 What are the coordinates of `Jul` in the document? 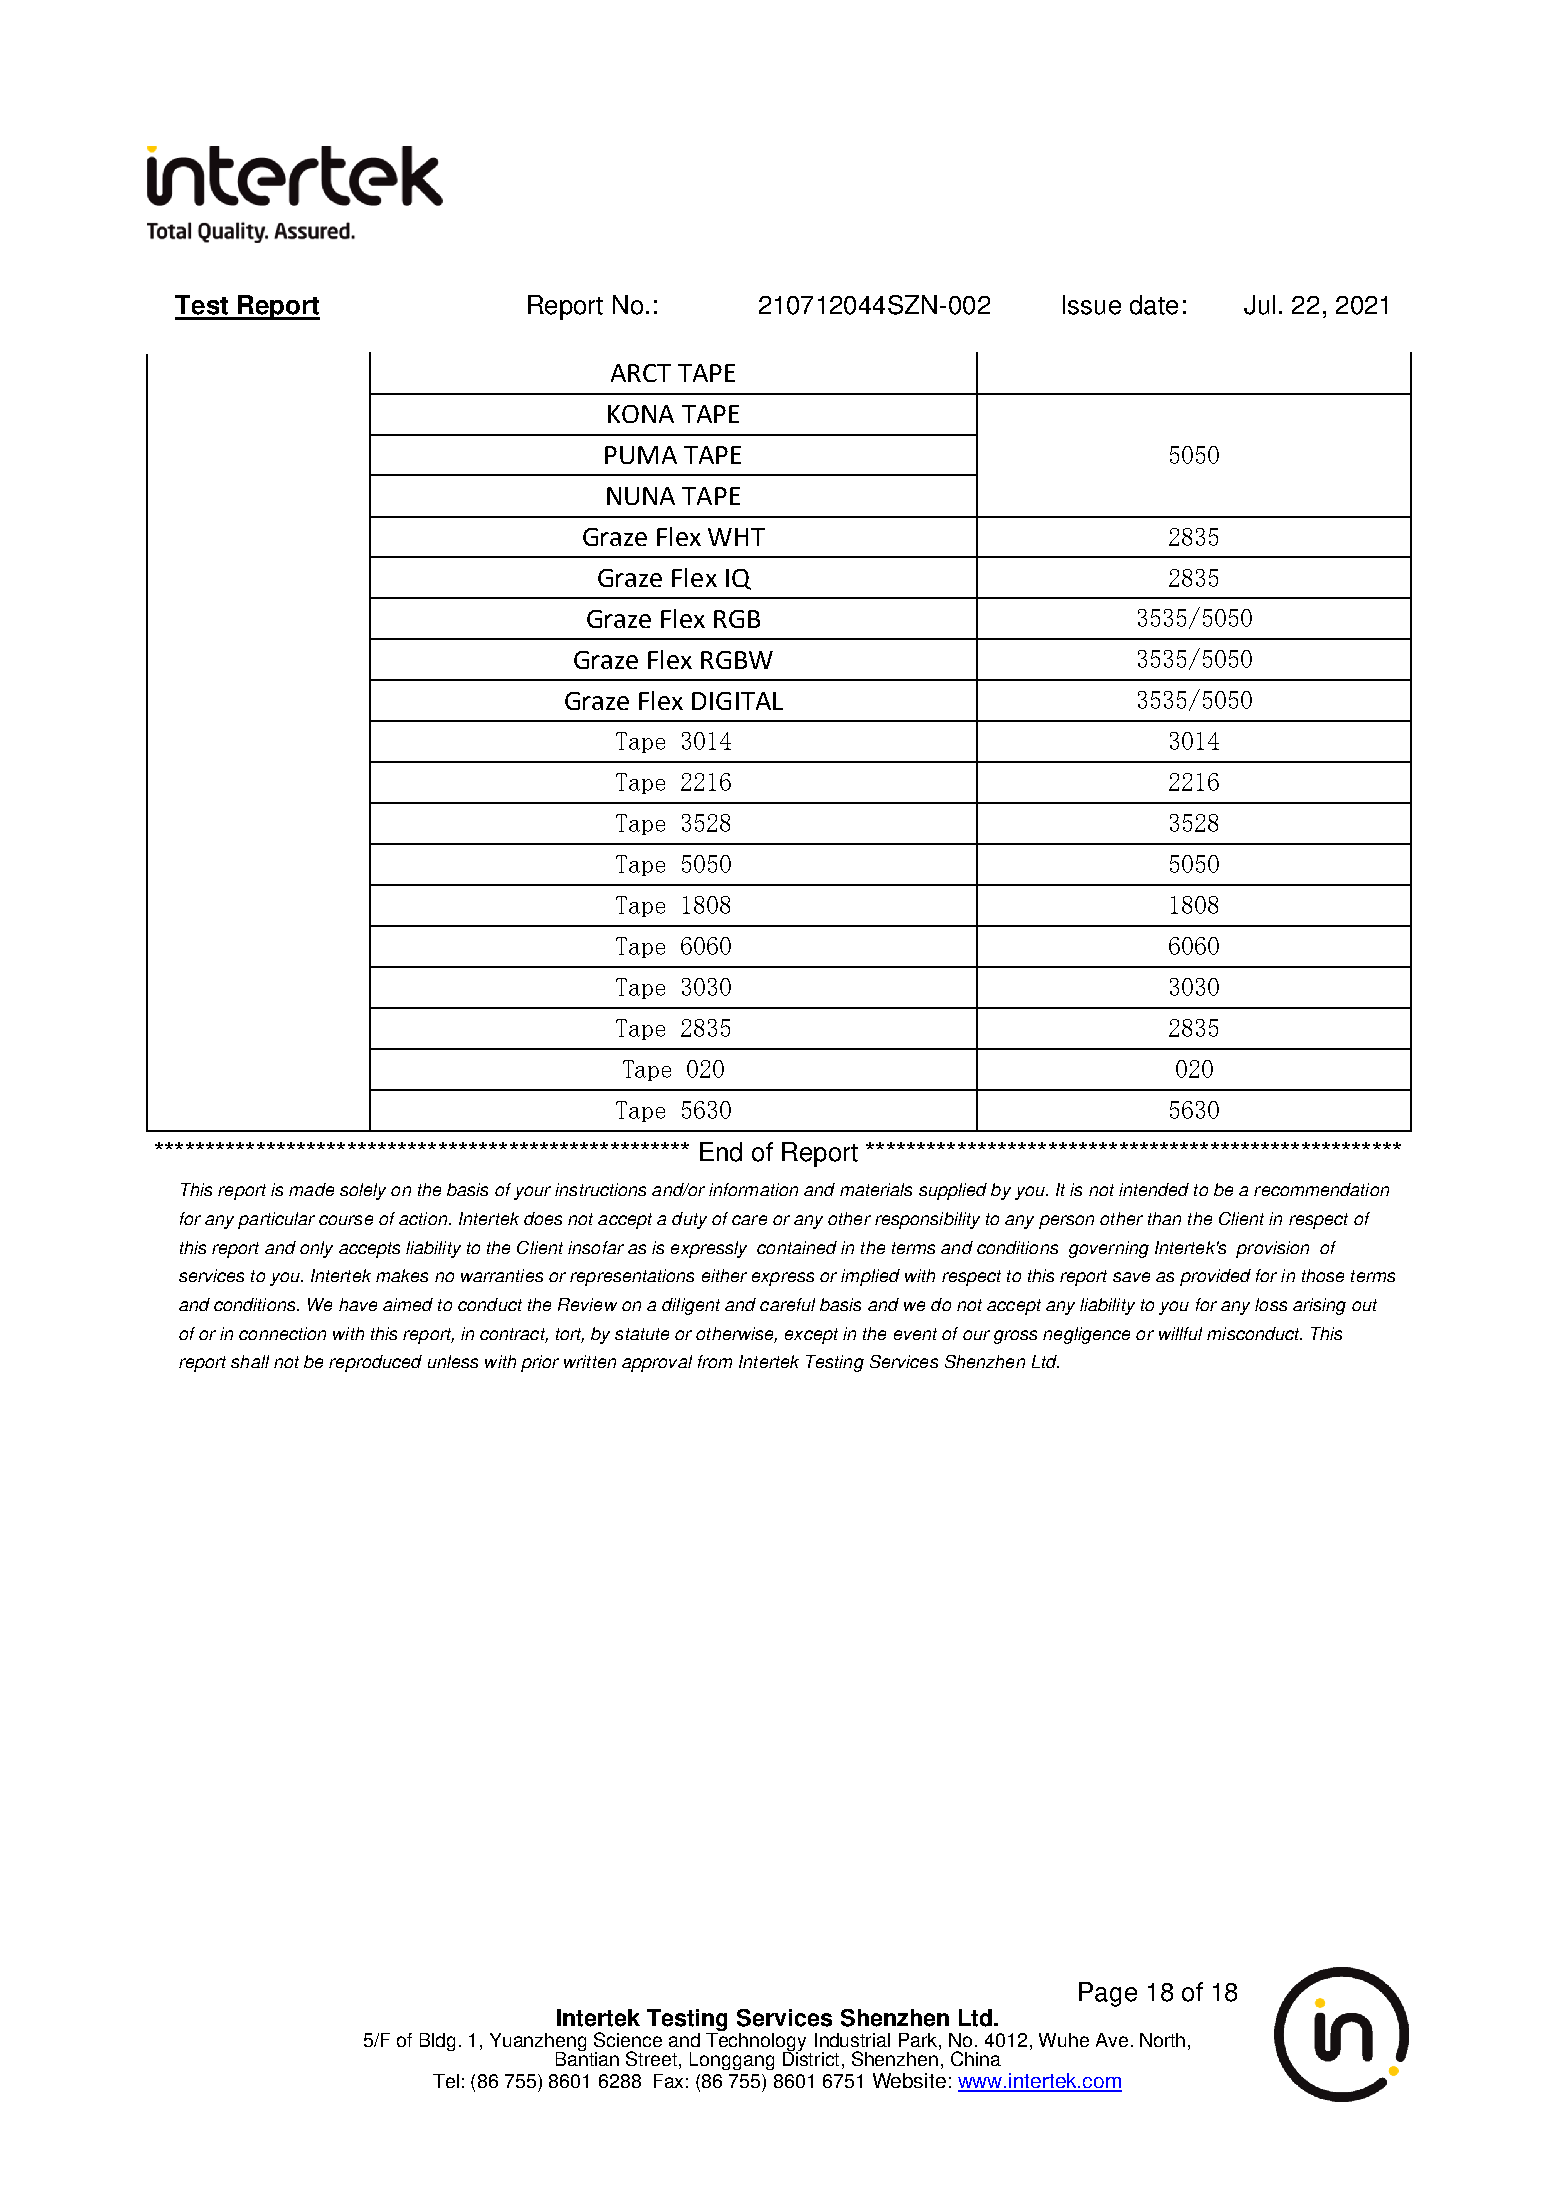 It's located at (1259, 305).
